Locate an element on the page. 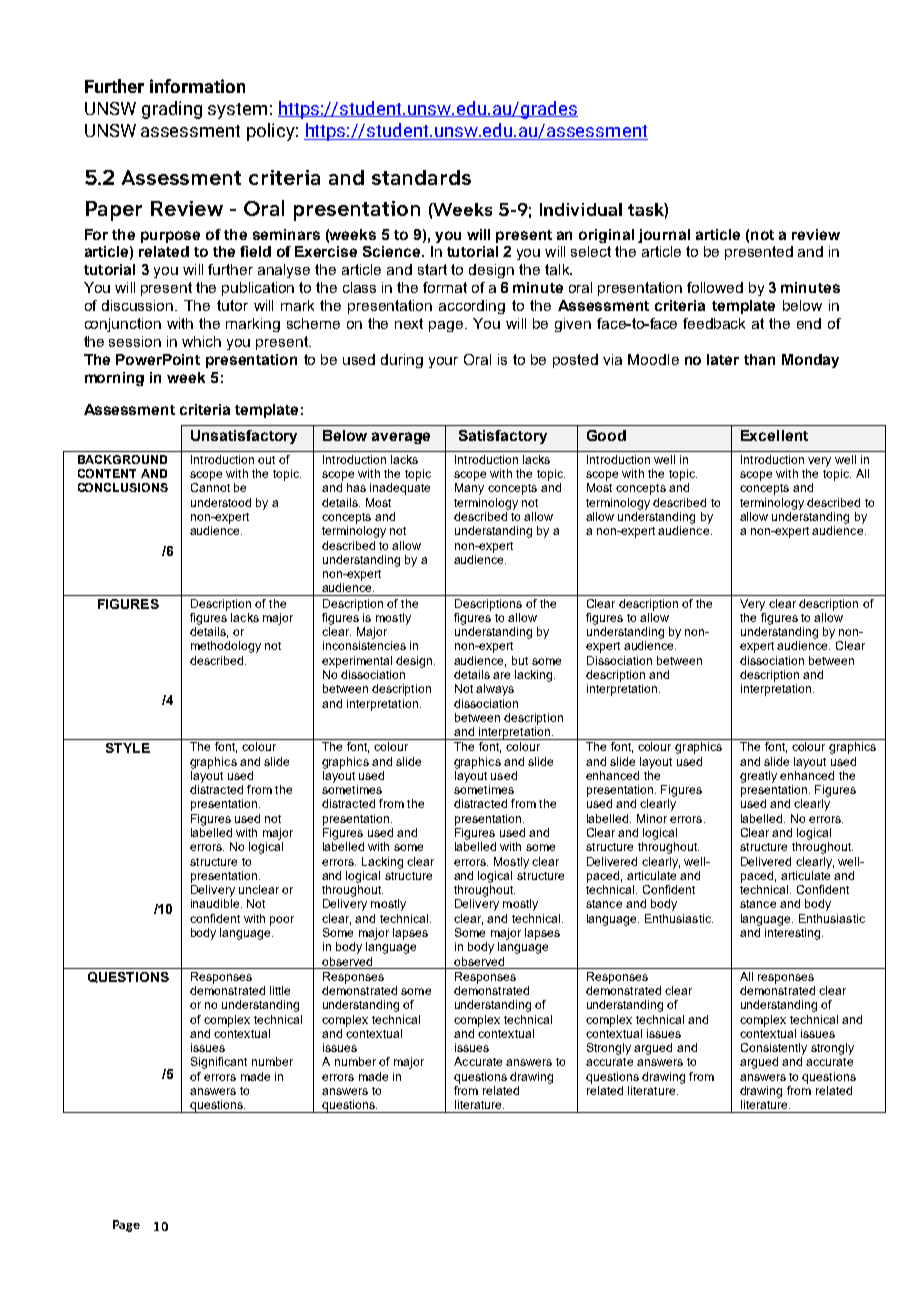 This image has height=1308, width=924. Significant is located at coordinates (219, 1063).
